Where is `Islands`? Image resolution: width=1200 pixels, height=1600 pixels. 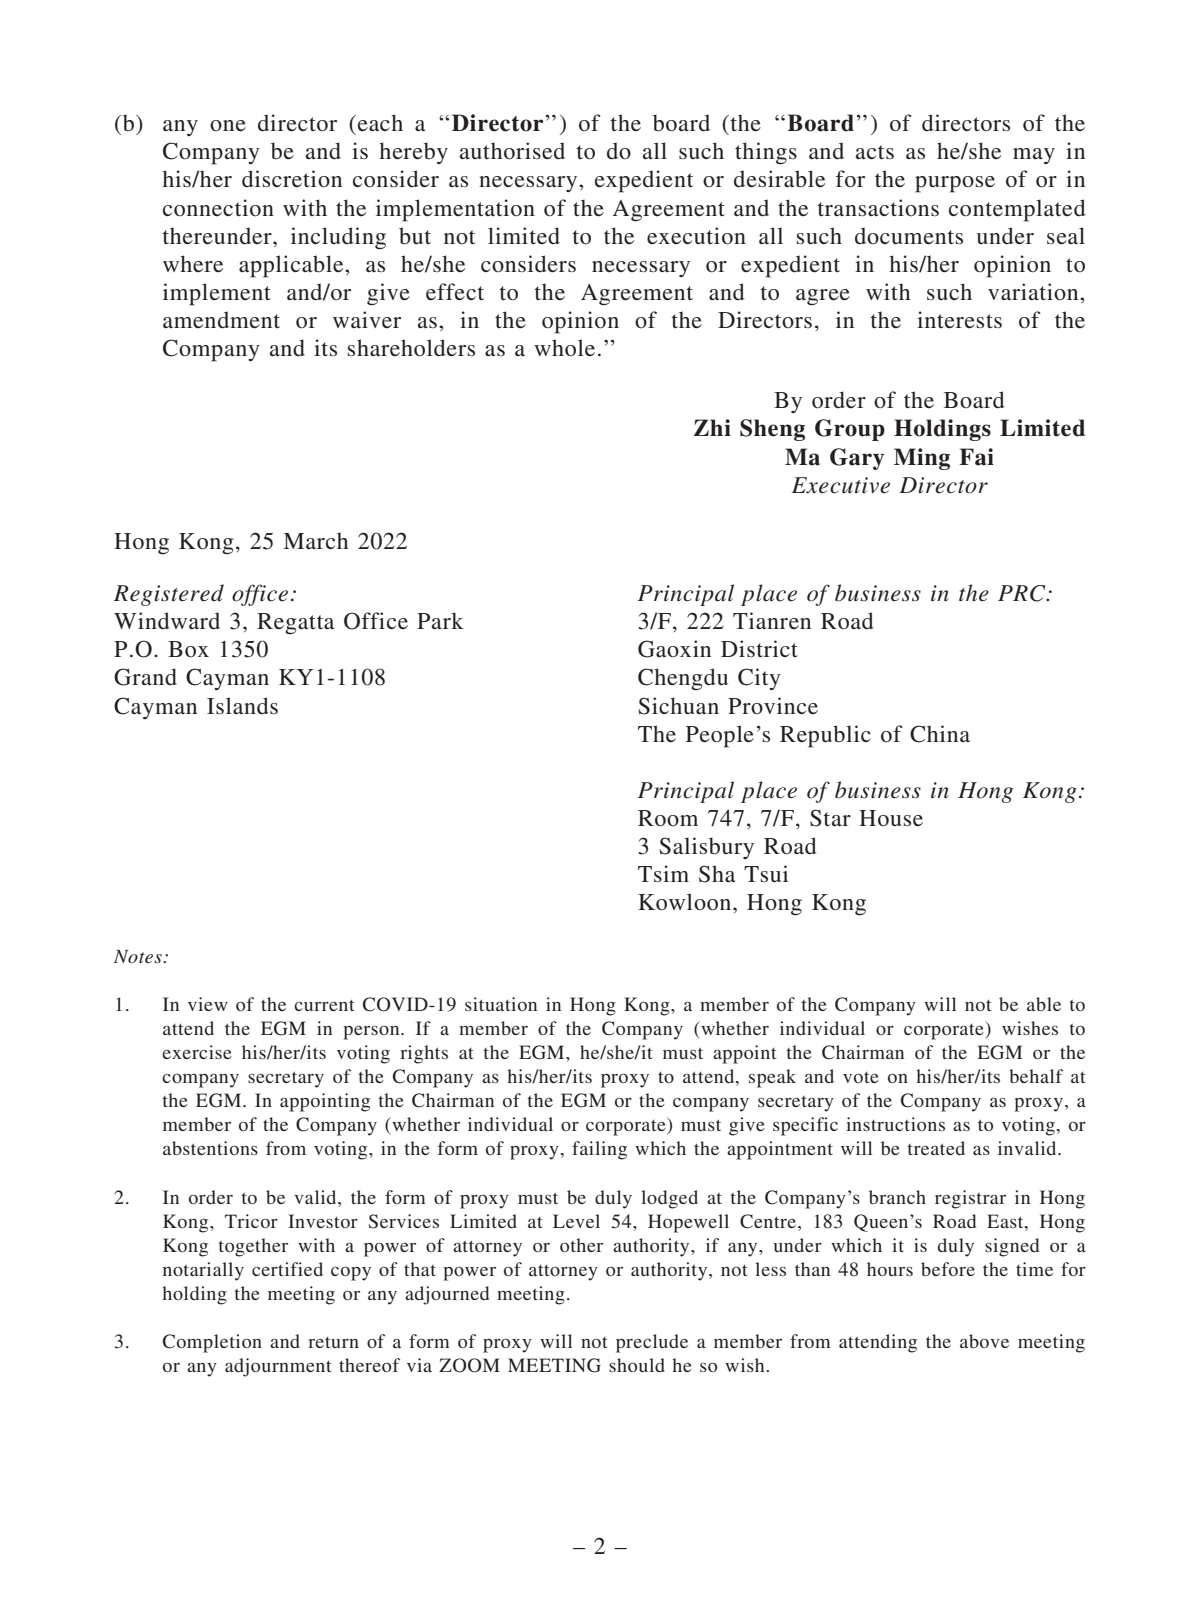
Islands is located at coordinates (242, 706).
